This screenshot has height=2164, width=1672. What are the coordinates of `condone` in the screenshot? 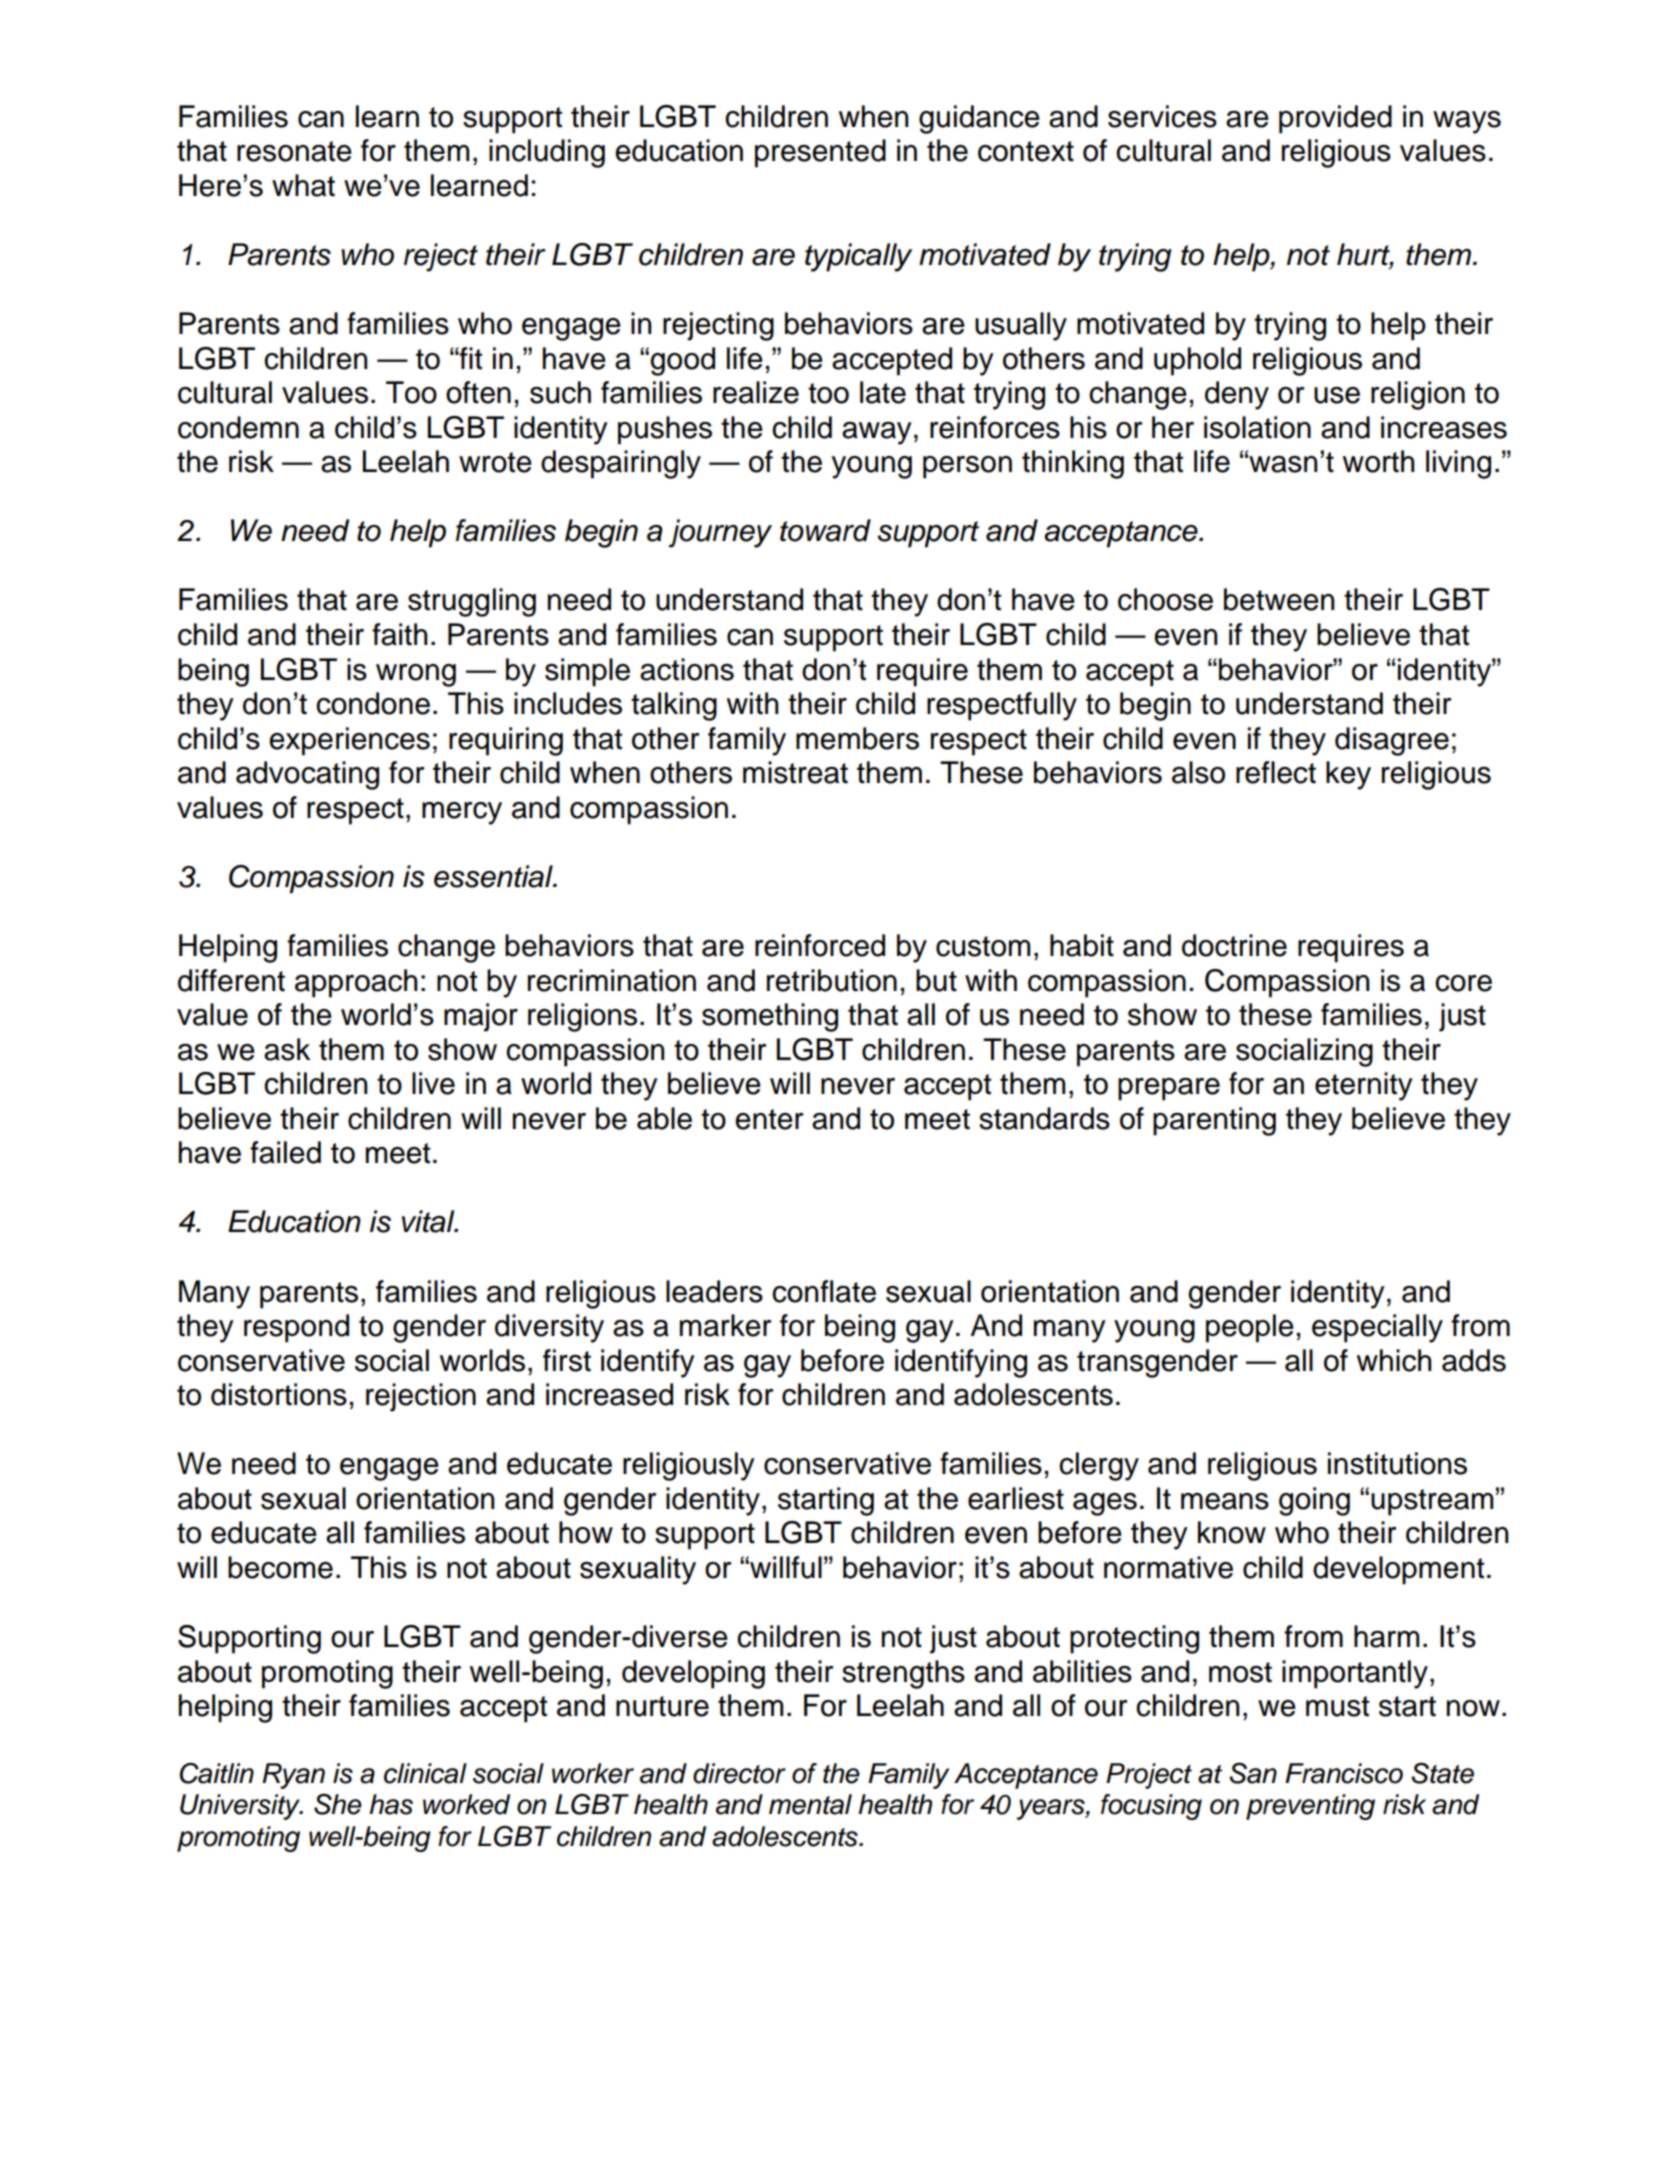 It's located at (373, 703).
